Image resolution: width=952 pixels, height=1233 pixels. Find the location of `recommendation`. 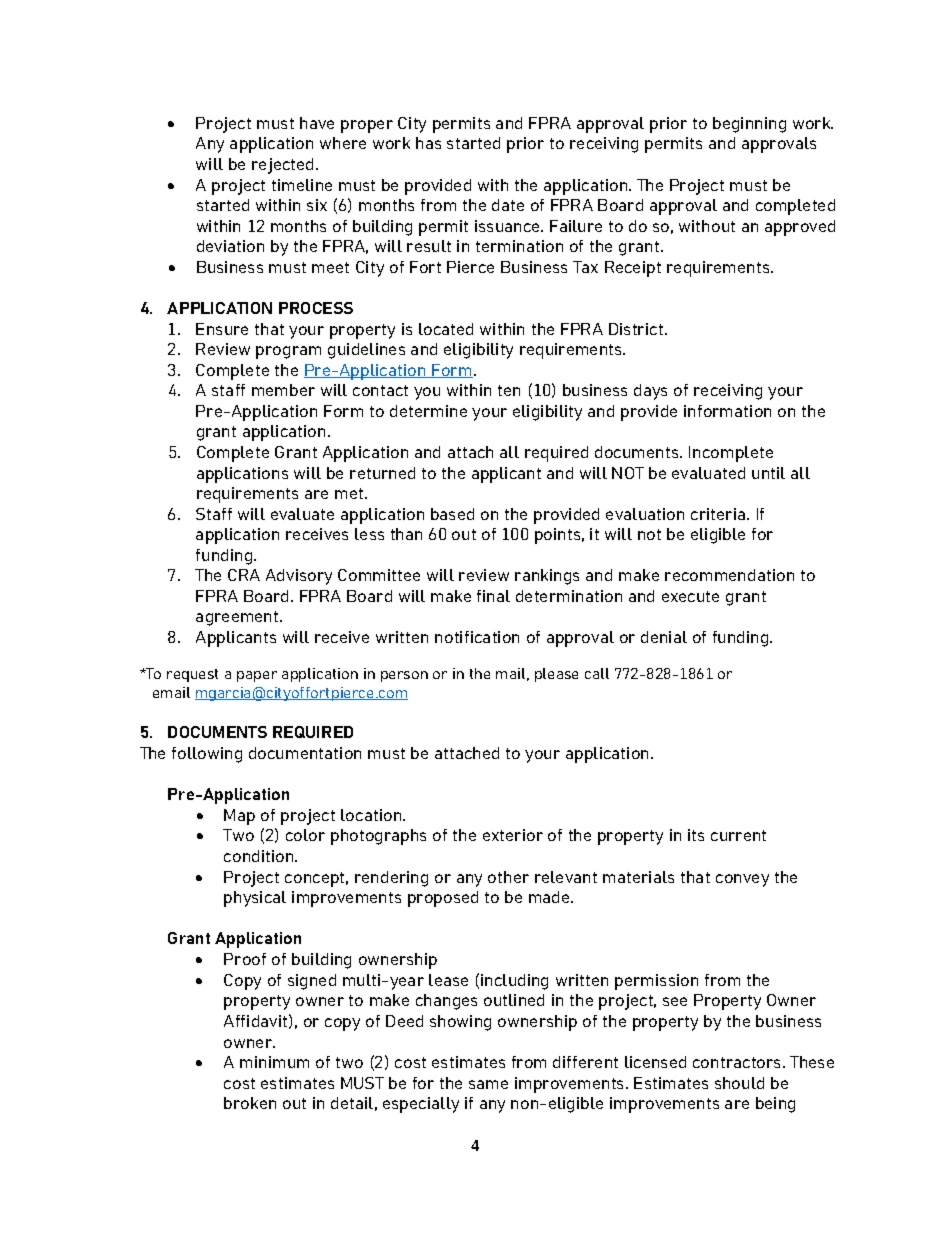

recommendation is located at coordinates (729, 575).
